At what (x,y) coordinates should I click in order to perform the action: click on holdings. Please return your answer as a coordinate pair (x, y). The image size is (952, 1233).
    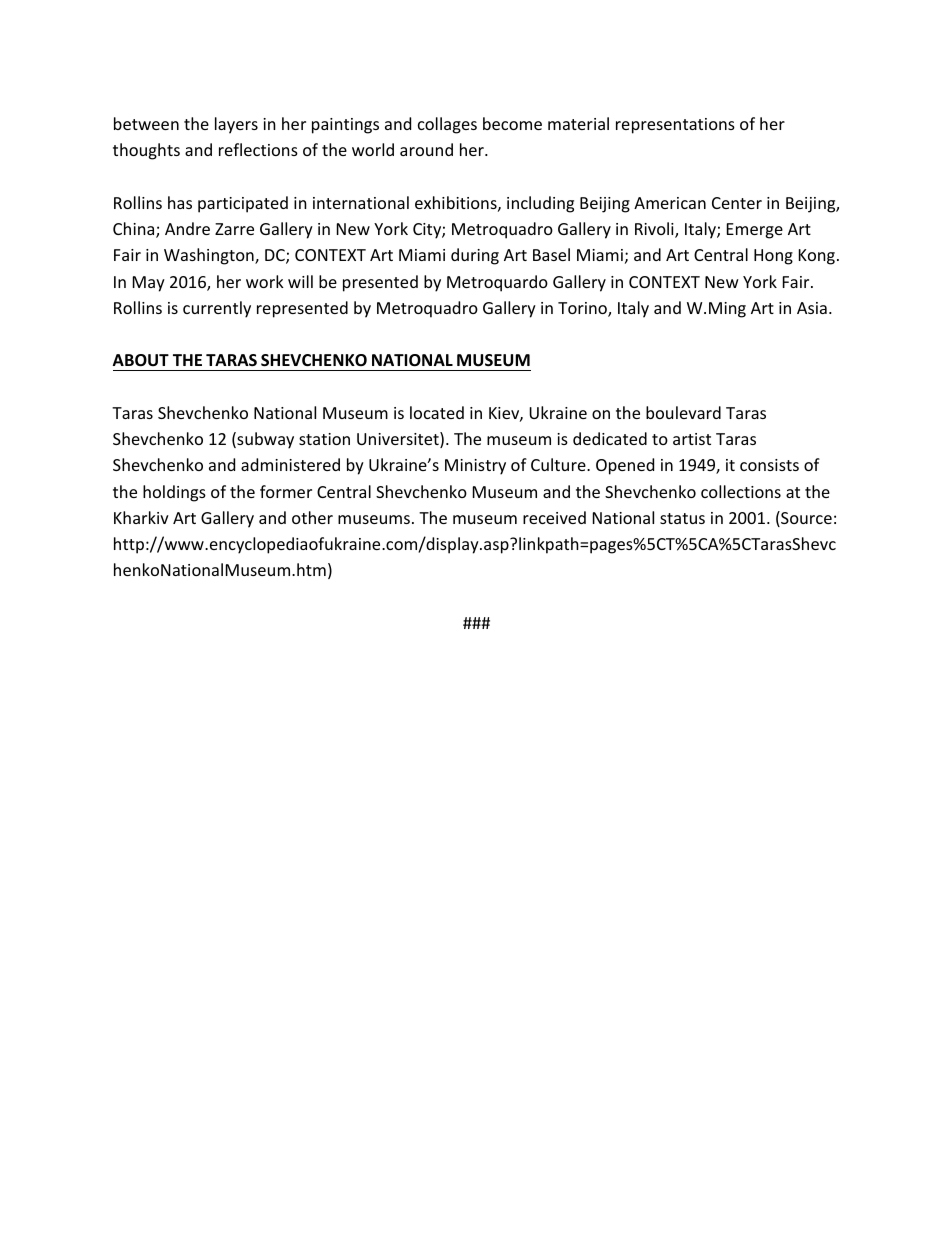
    Looking at the image, I should click on (174, 493).
